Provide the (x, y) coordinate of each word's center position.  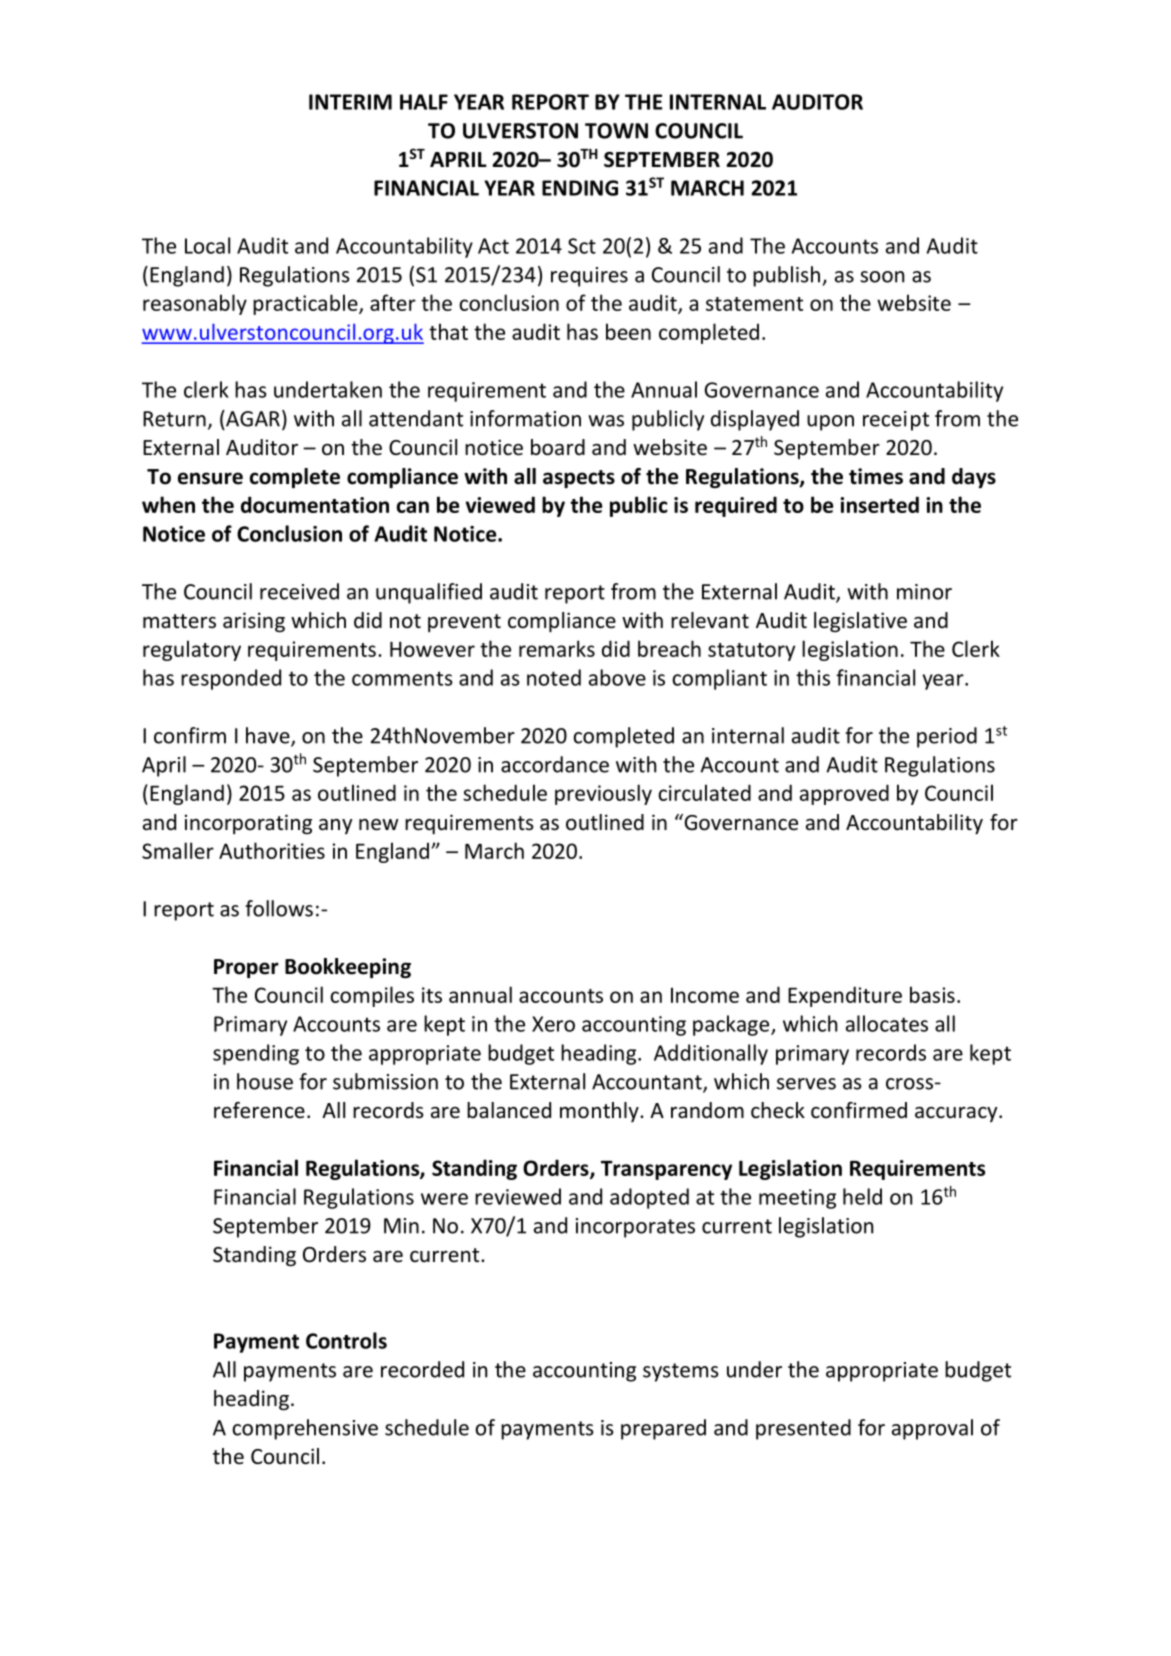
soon (882, 277)
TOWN (616, 131)
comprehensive (305, 1429)
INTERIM (350, 102)
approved (844, 794)
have (269, 736)
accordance (555, 764)
